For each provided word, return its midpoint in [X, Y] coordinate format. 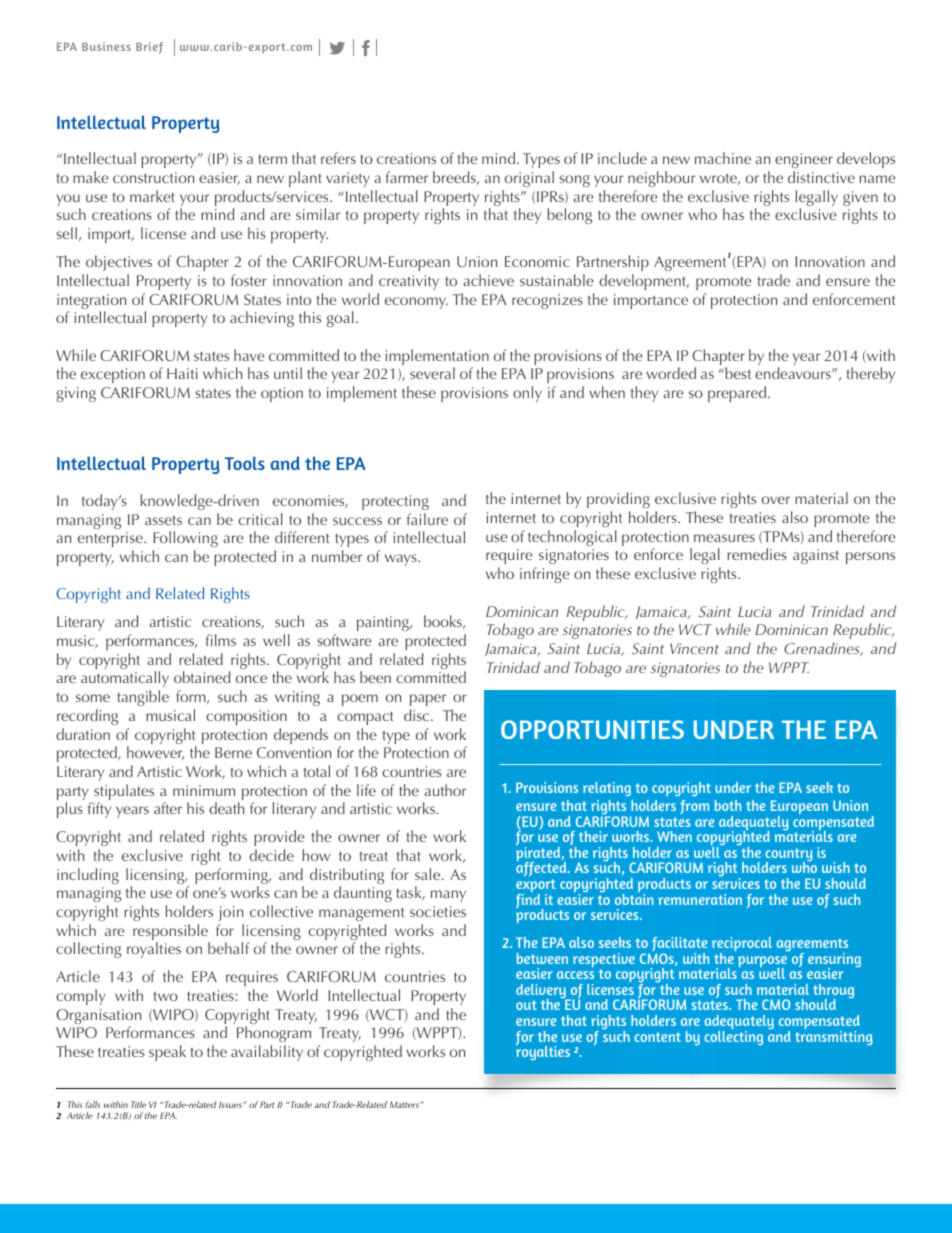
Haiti [182, 373]
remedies [757, 554]
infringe [545, 575]
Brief [149, 48]
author [445, 790]
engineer [804, 162]
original [529, 179]
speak [167, 1053]
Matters [405, 1104]
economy [416, 303]
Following [185, 539]
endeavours [794, 373]
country [789, 856]
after [168, 808]
